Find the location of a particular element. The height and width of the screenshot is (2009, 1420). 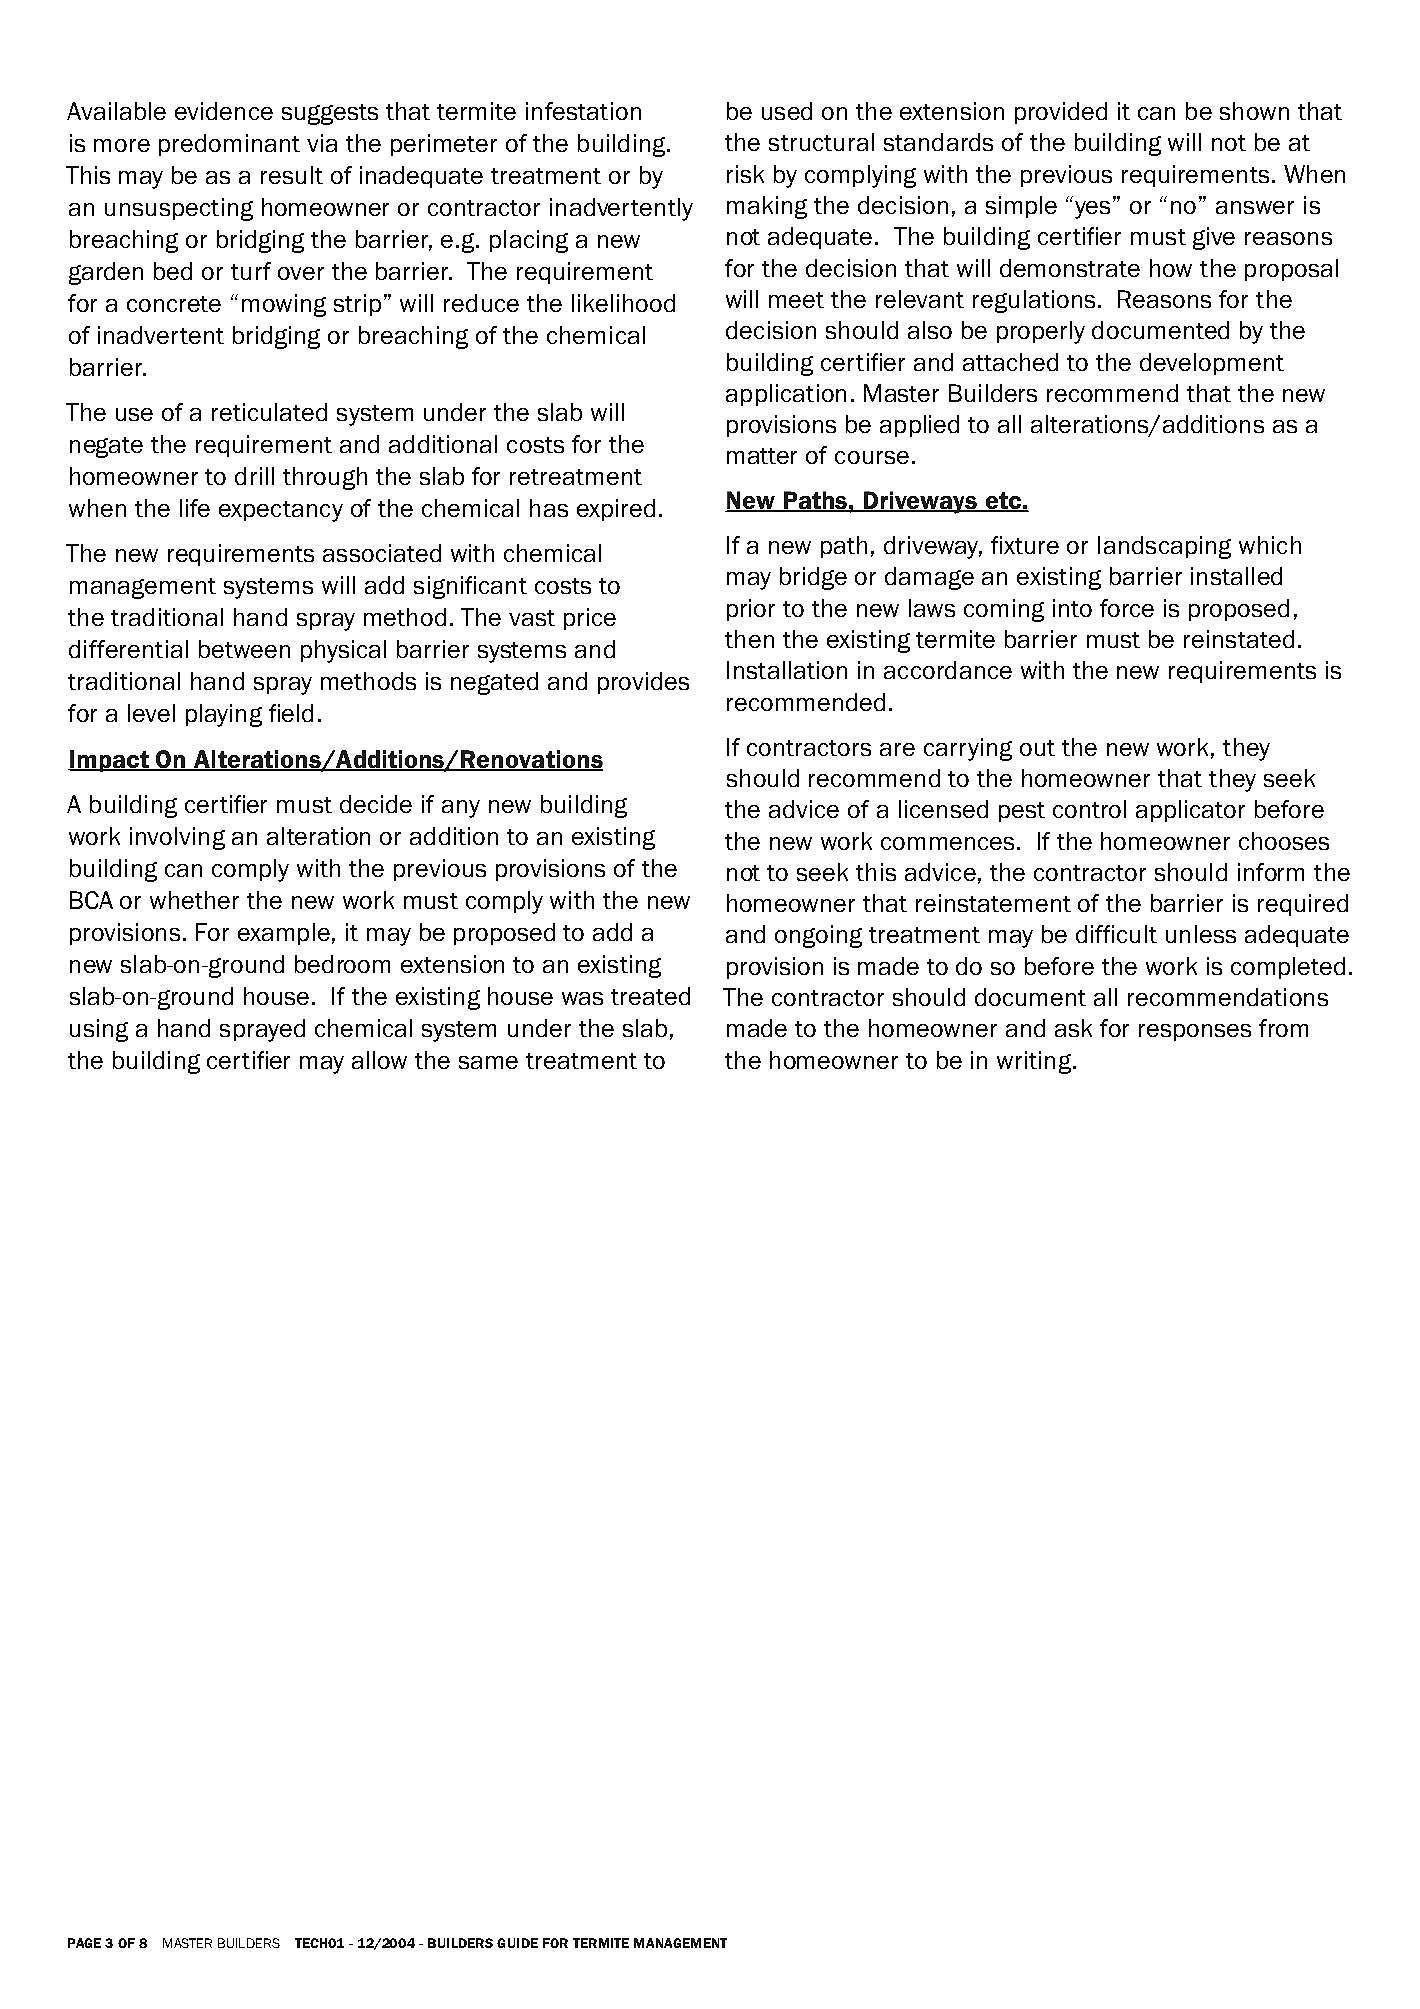

writing is located at coordinates (1034, 1062).
